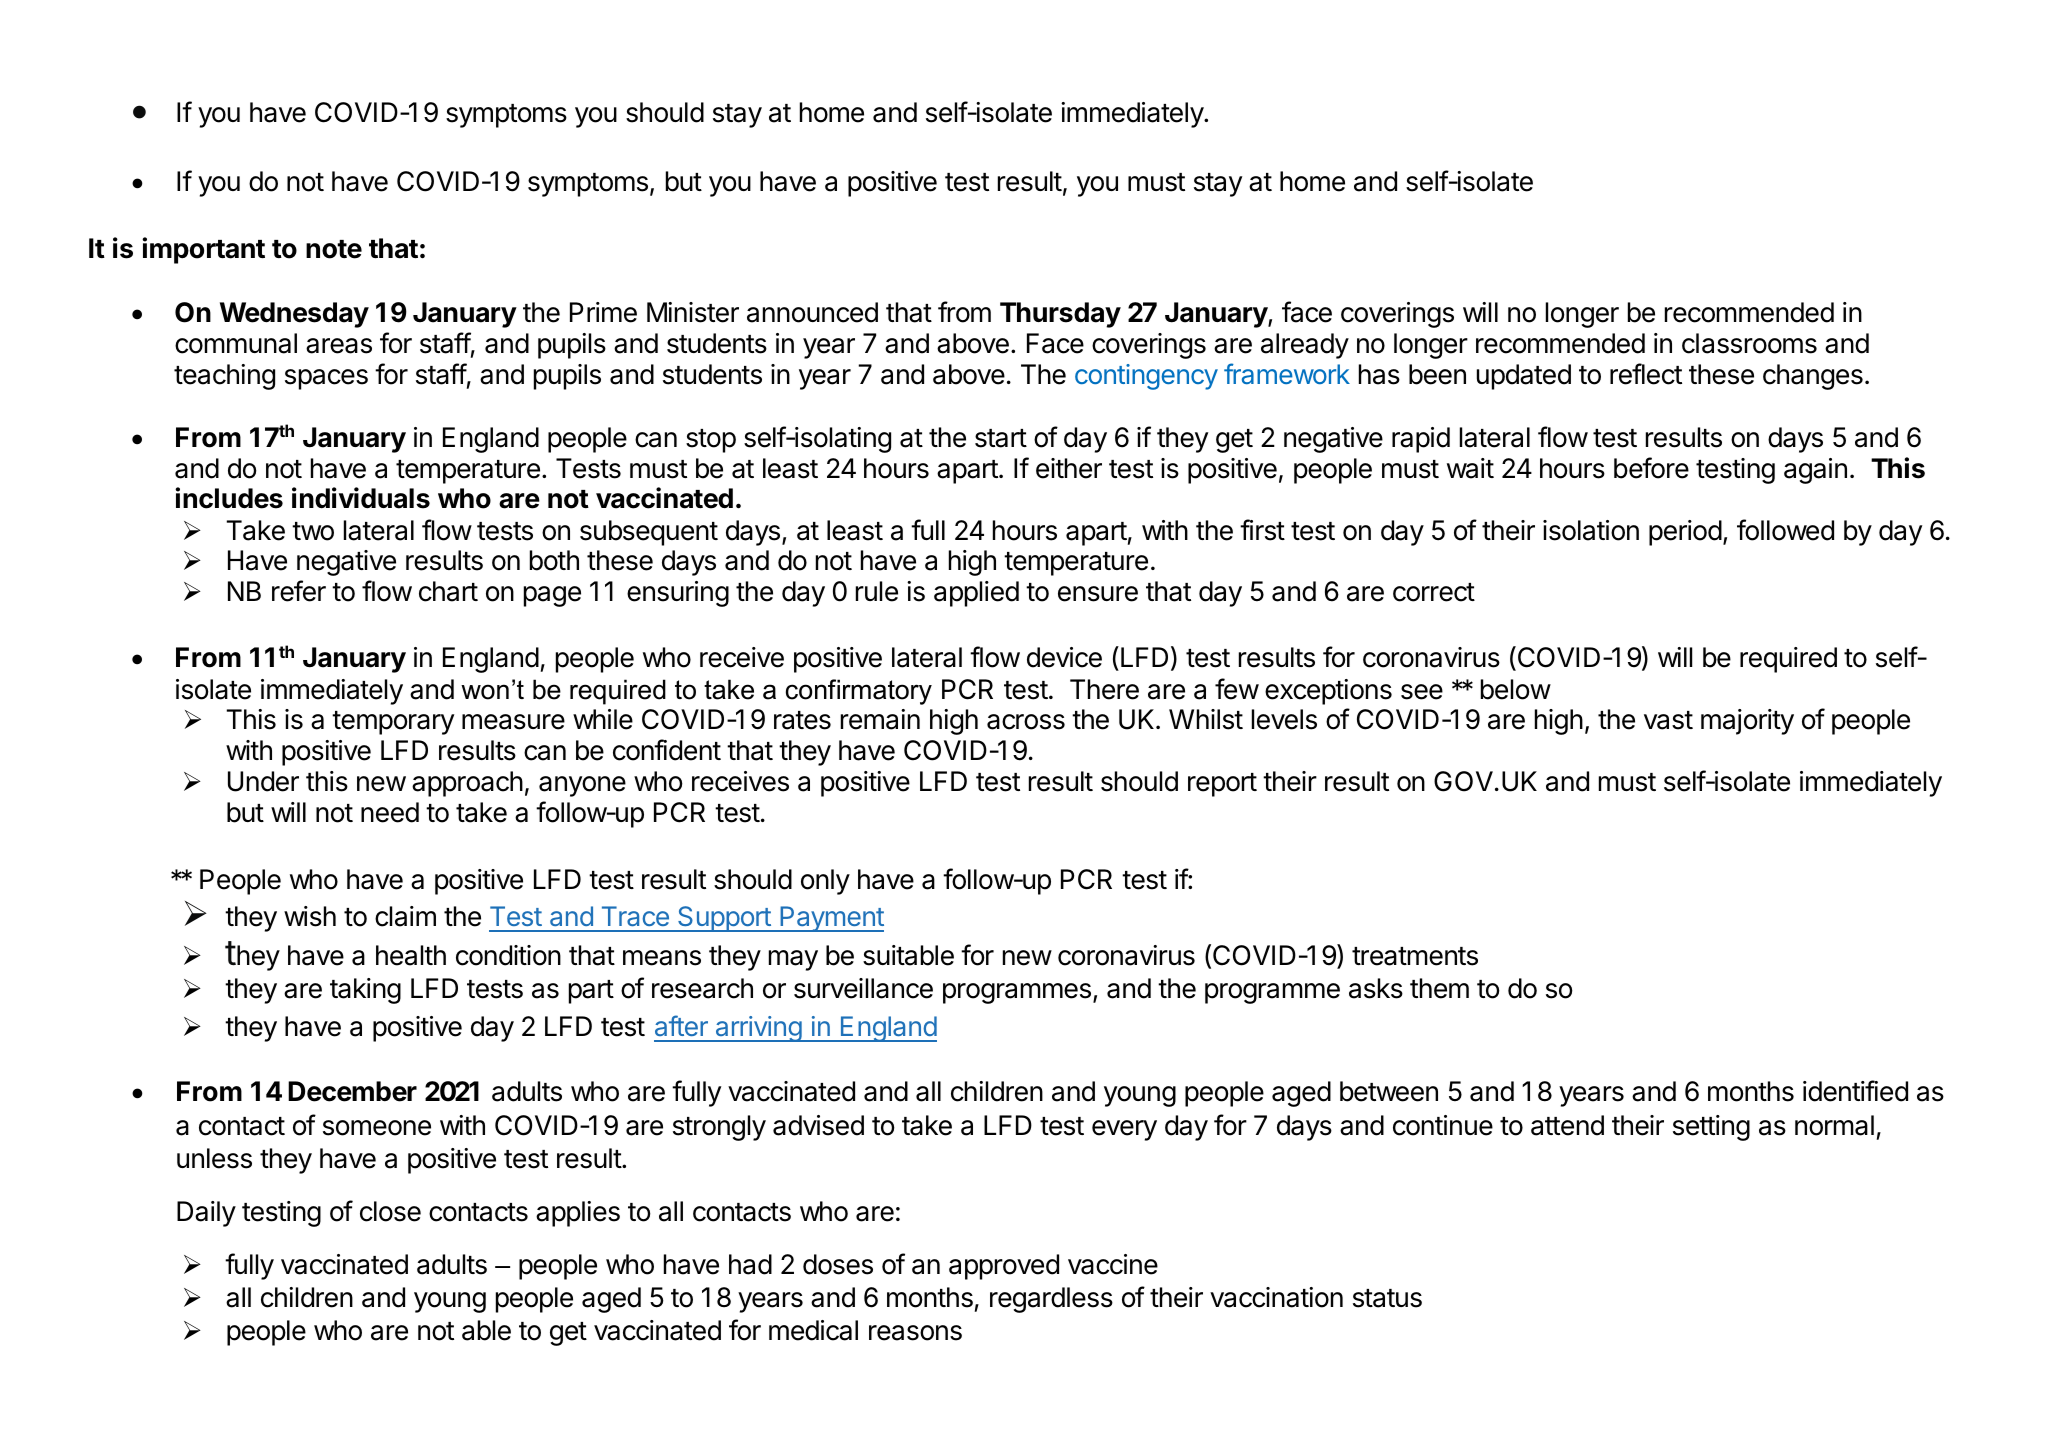  Describe the element at coordinates (334, 249) in the page. I see `note` at that location.
